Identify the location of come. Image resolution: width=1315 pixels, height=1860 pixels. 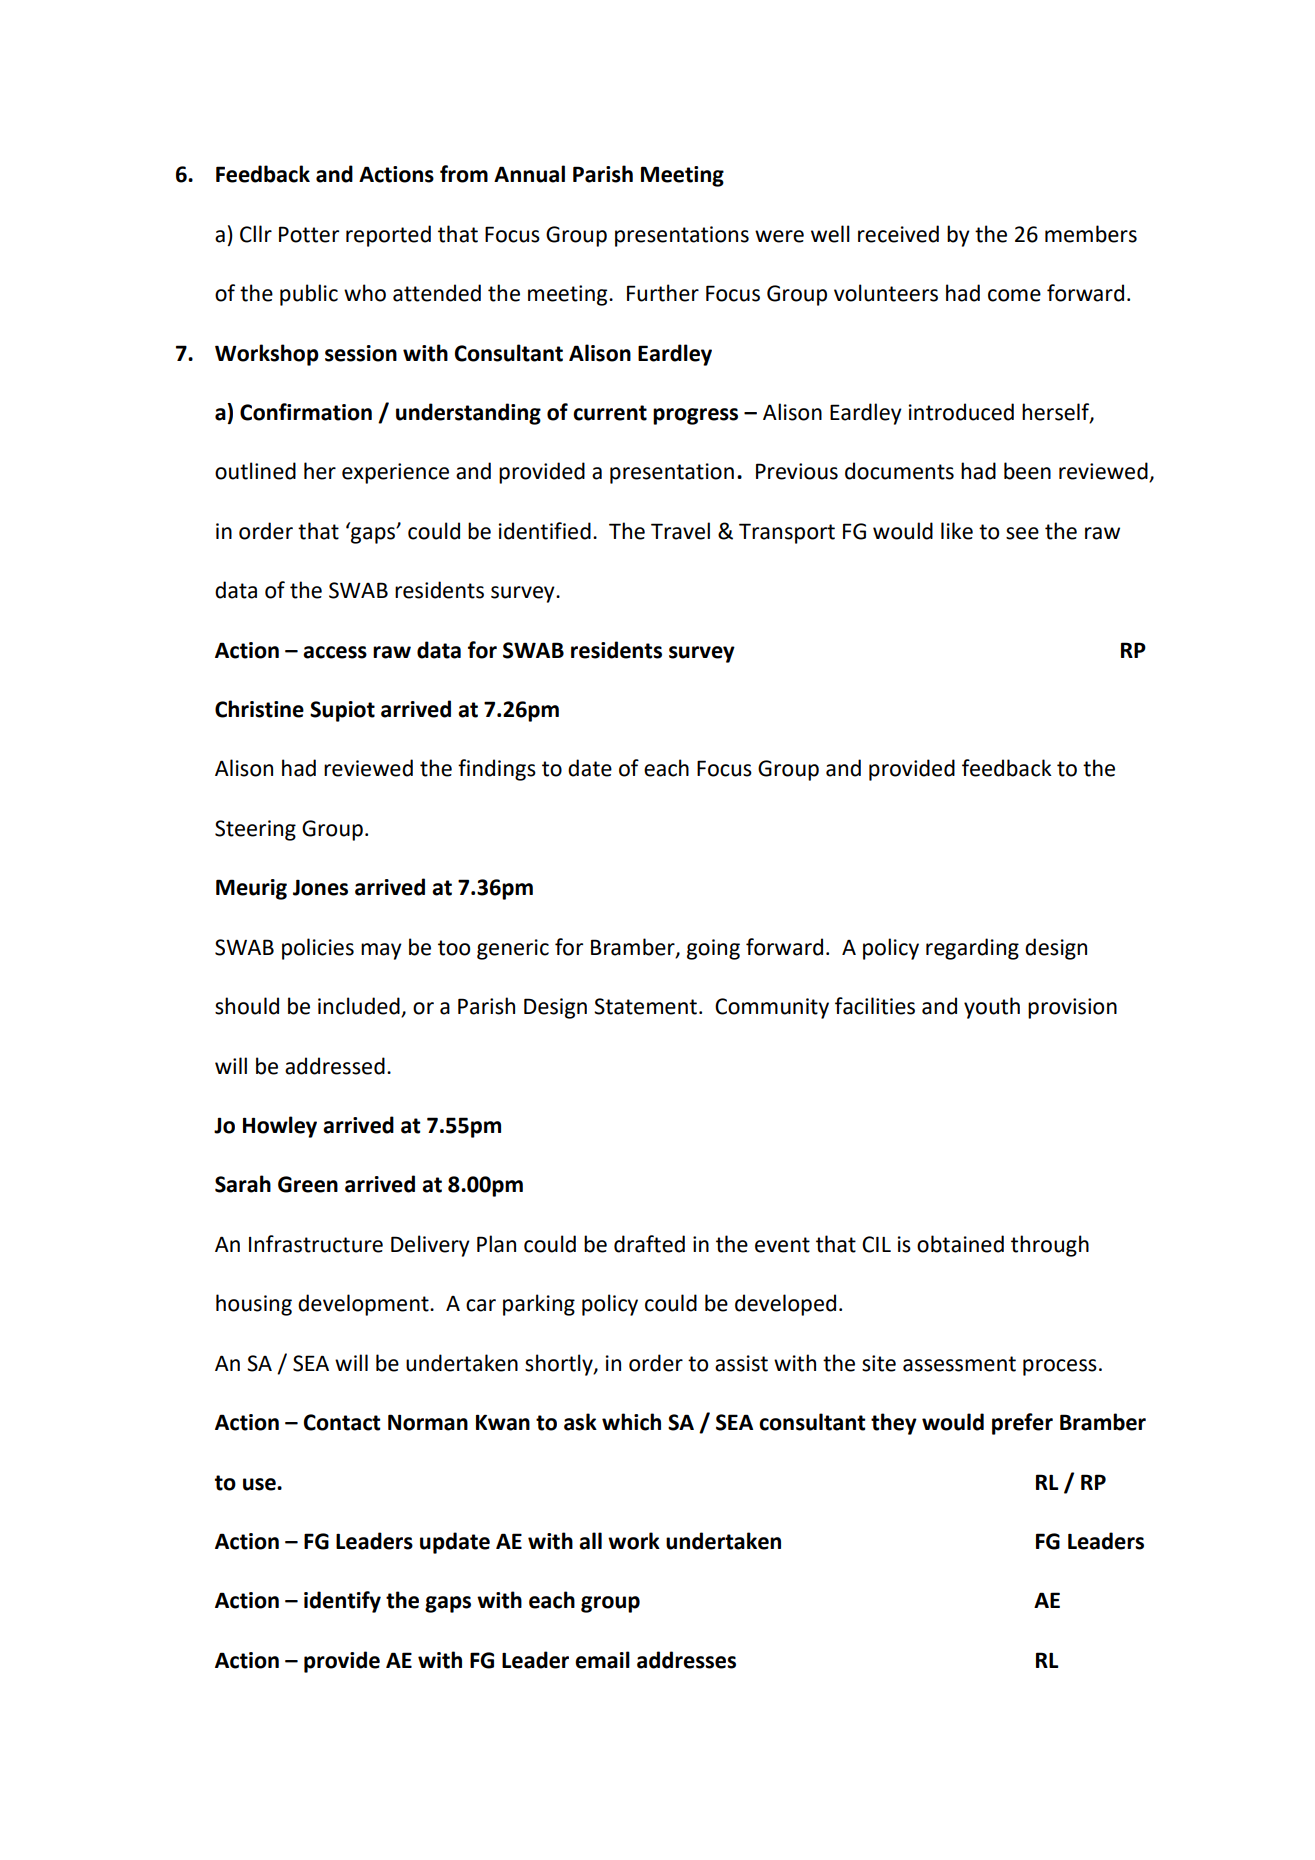
(1014, 295).
